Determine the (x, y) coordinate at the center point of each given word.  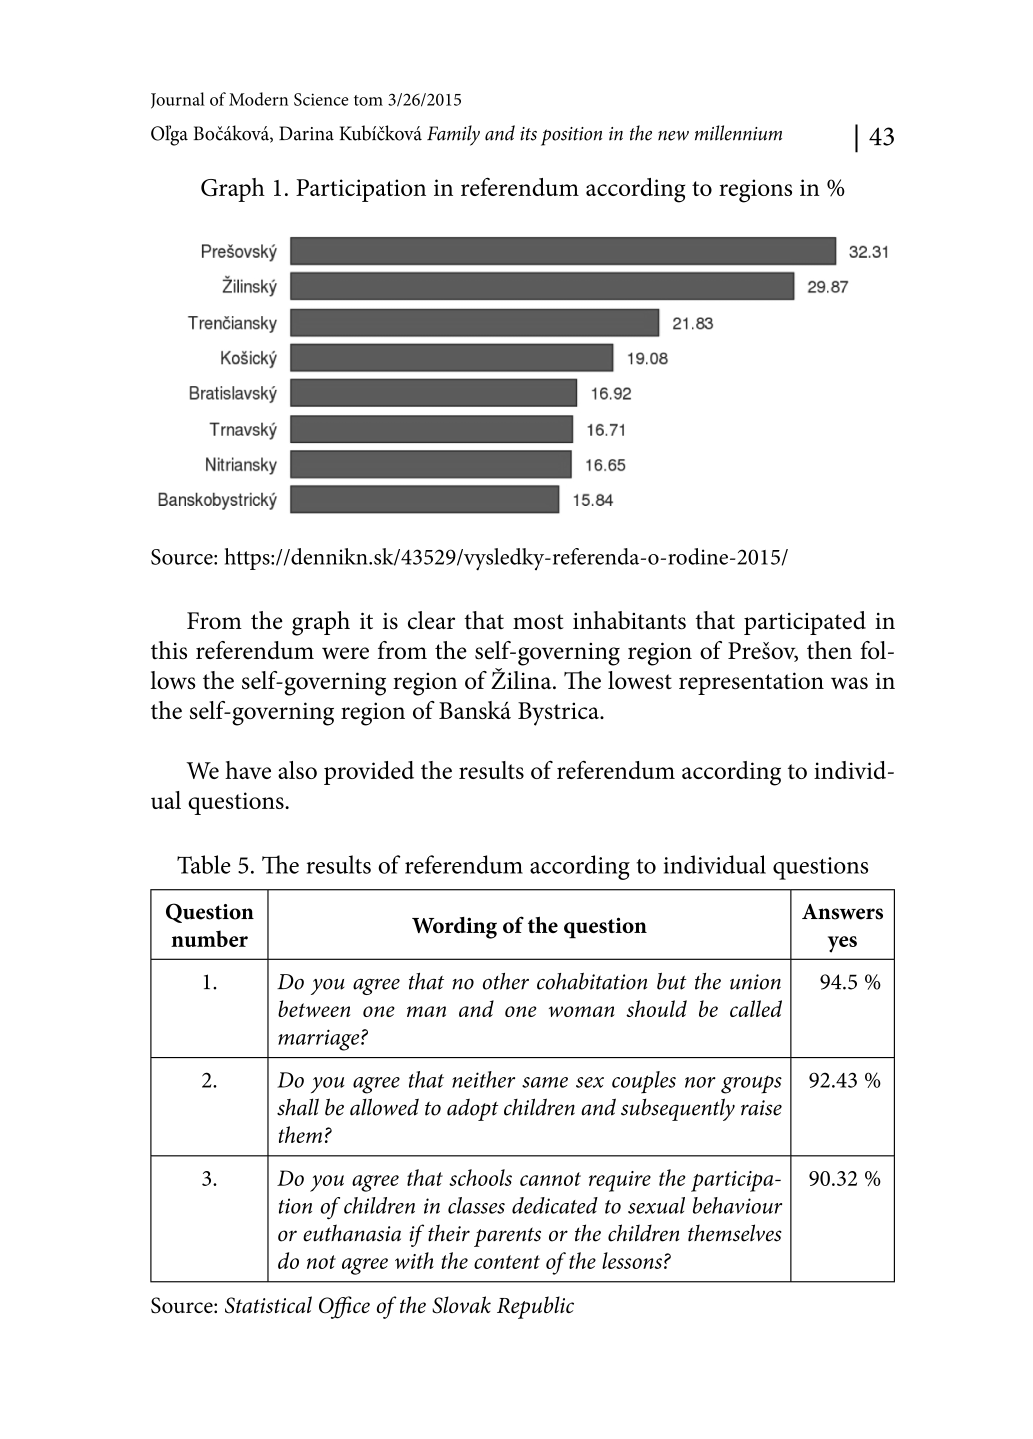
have (248, 770)
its (528, 134)
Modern (258, 99)
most (538, 622)
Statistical (268, 1305)
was (849, 683)
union (755, 982)
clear (431, 620)
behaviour (737, 1205)
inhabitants (629, 620)
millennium (738, 133)
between (314, 1008)
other (506, 981)
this (169, 650)
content (507, 1262)
